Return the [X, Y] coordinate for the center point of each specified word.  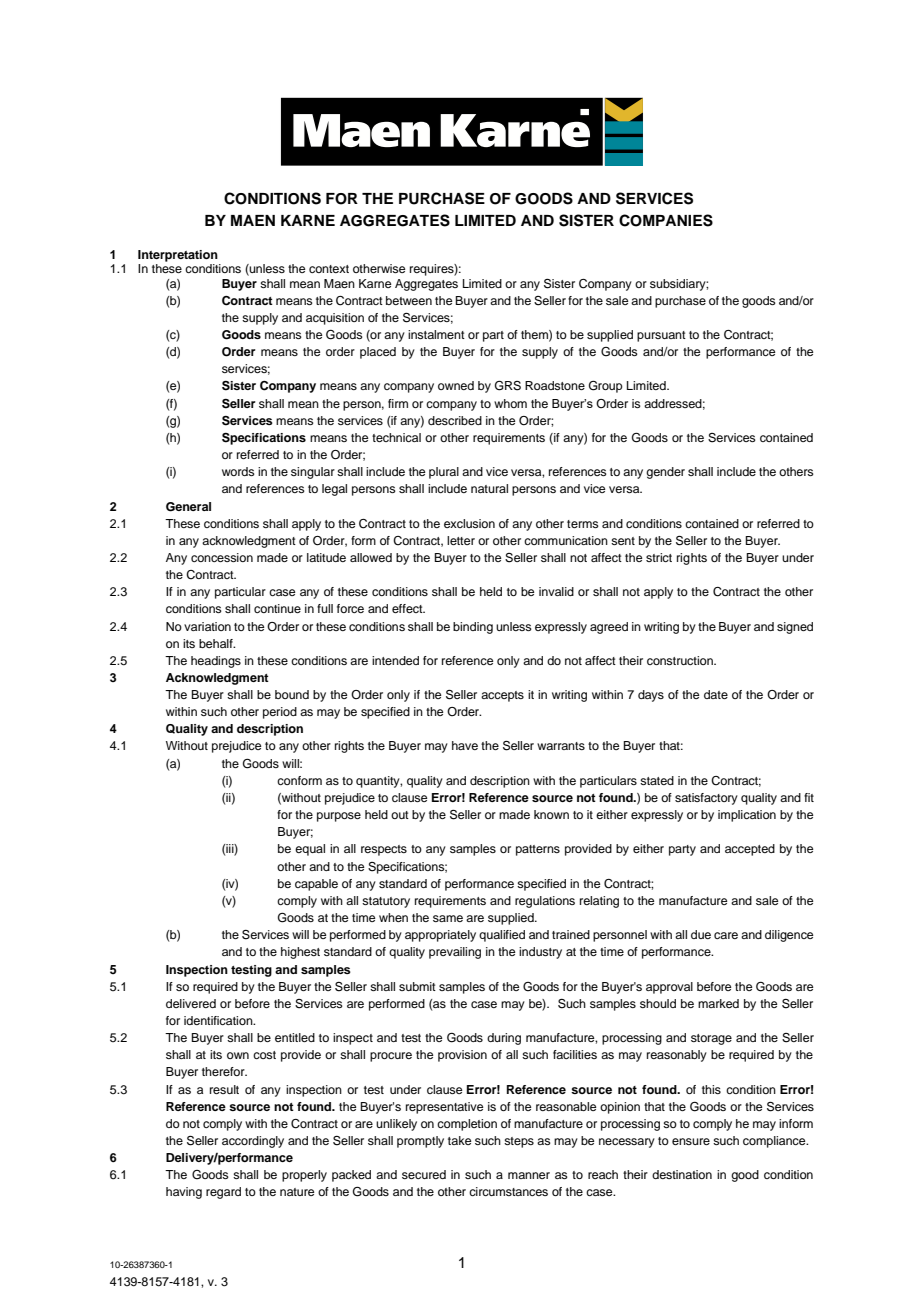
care [726, 935]
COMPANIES [666, 220]
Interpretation [178, 256]
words [238, 471]
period [280, 713]
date [716, 694]
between [409, 300]
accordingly [253, 1142]
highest [300, 953]
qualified [502, 936]
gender [665, 473]
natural [489, 488]
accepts [502, 696]
